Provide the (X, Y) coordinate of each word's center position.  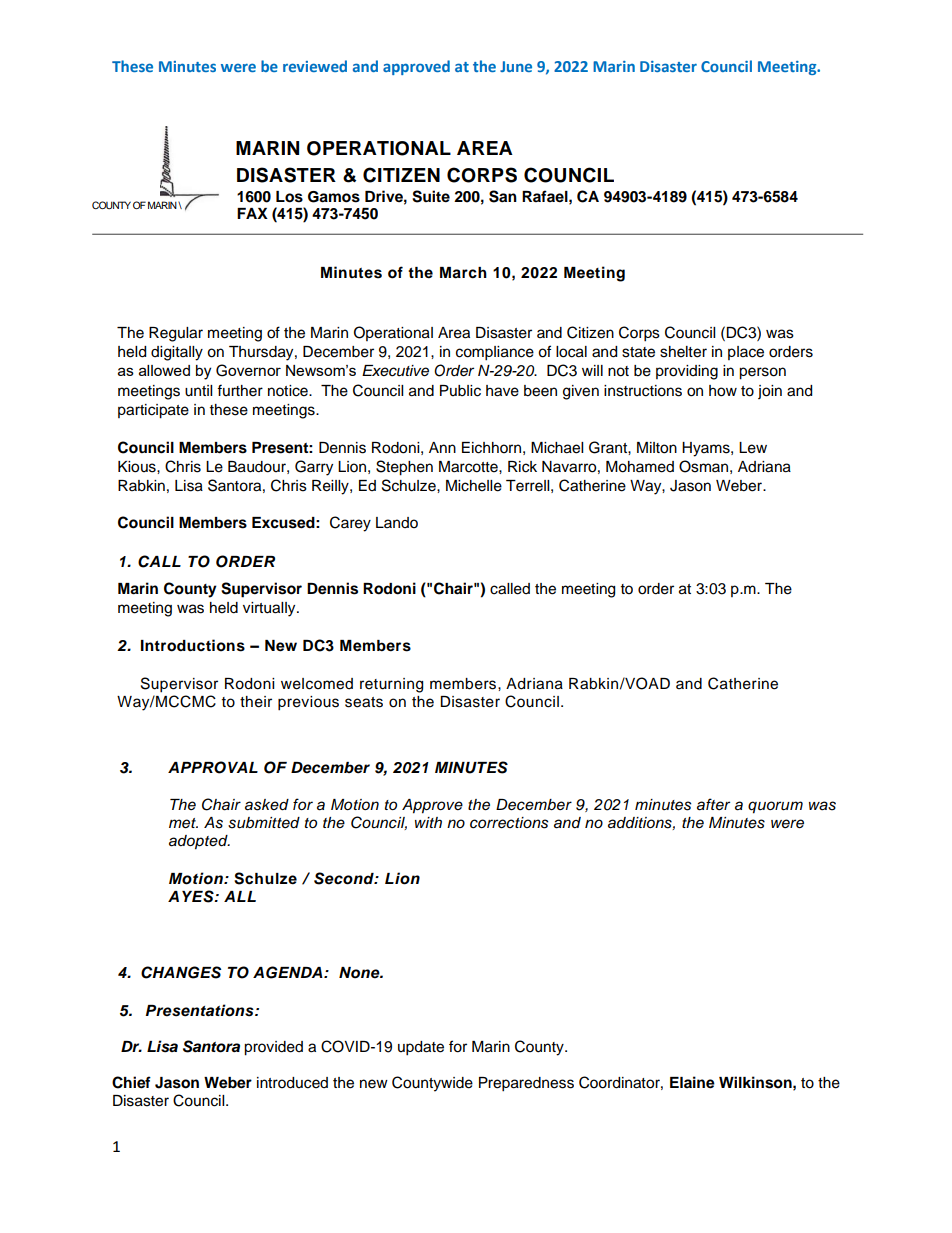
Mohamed (640, 467)
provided (273, 1048)
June (516, 66)
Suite (431, 196)
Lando (397, 523)
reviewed (315, 66)
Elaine (692, 1082)
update (421, 1048)
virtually (270, 609)
